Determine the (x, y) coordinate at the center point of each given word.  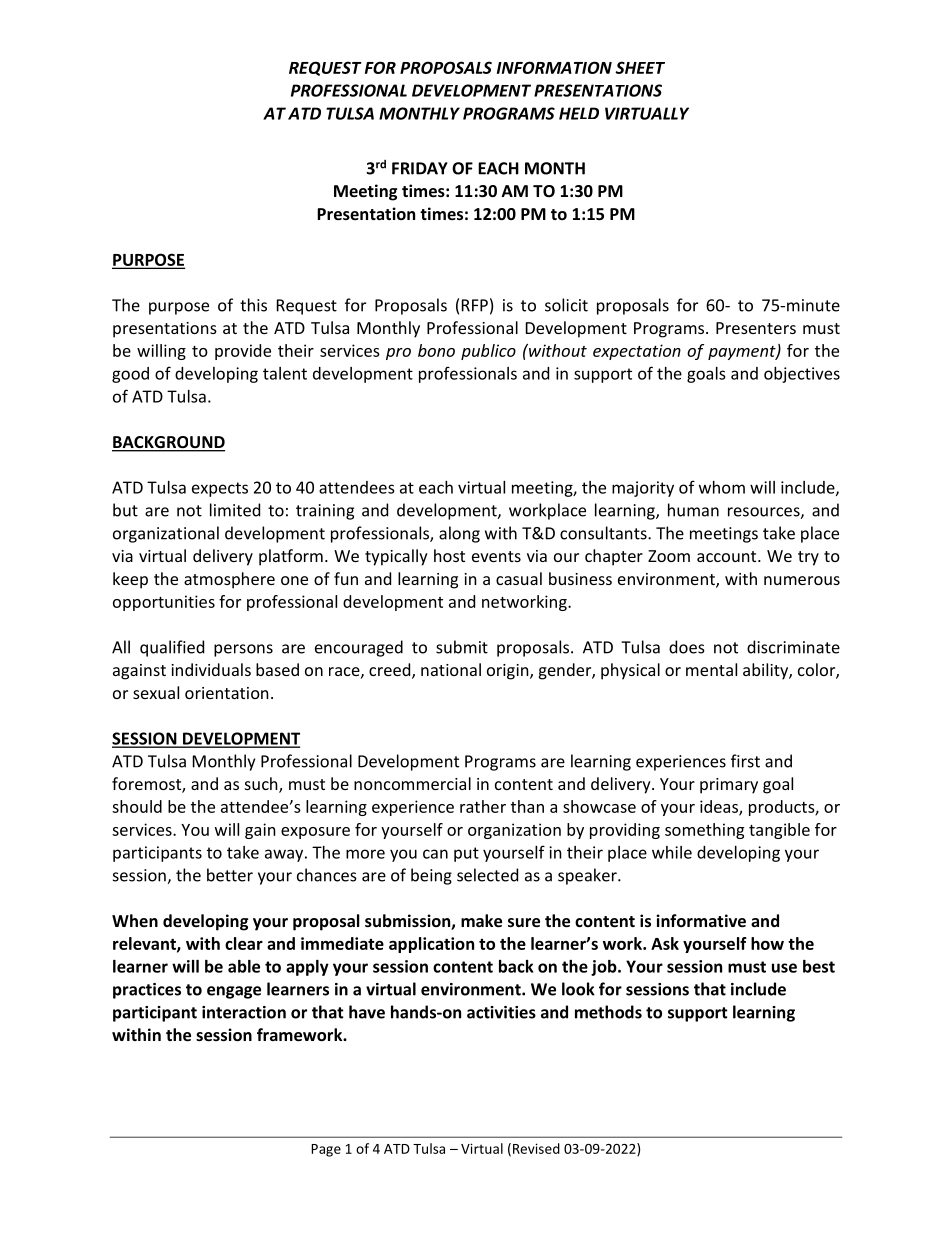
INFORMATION (554, 67)
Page (326, 1150)
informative (701, 920)
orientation (227, 693)
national (451, 669)
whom (722, 487)
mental (711, 669)
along (459, 534)
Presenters (756, 328)
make (481, 920)
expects (220, 489)
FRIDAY (420, 168)
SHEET (640, 67)
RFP (475, 305)
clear (244, 943)
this (253, 305)
